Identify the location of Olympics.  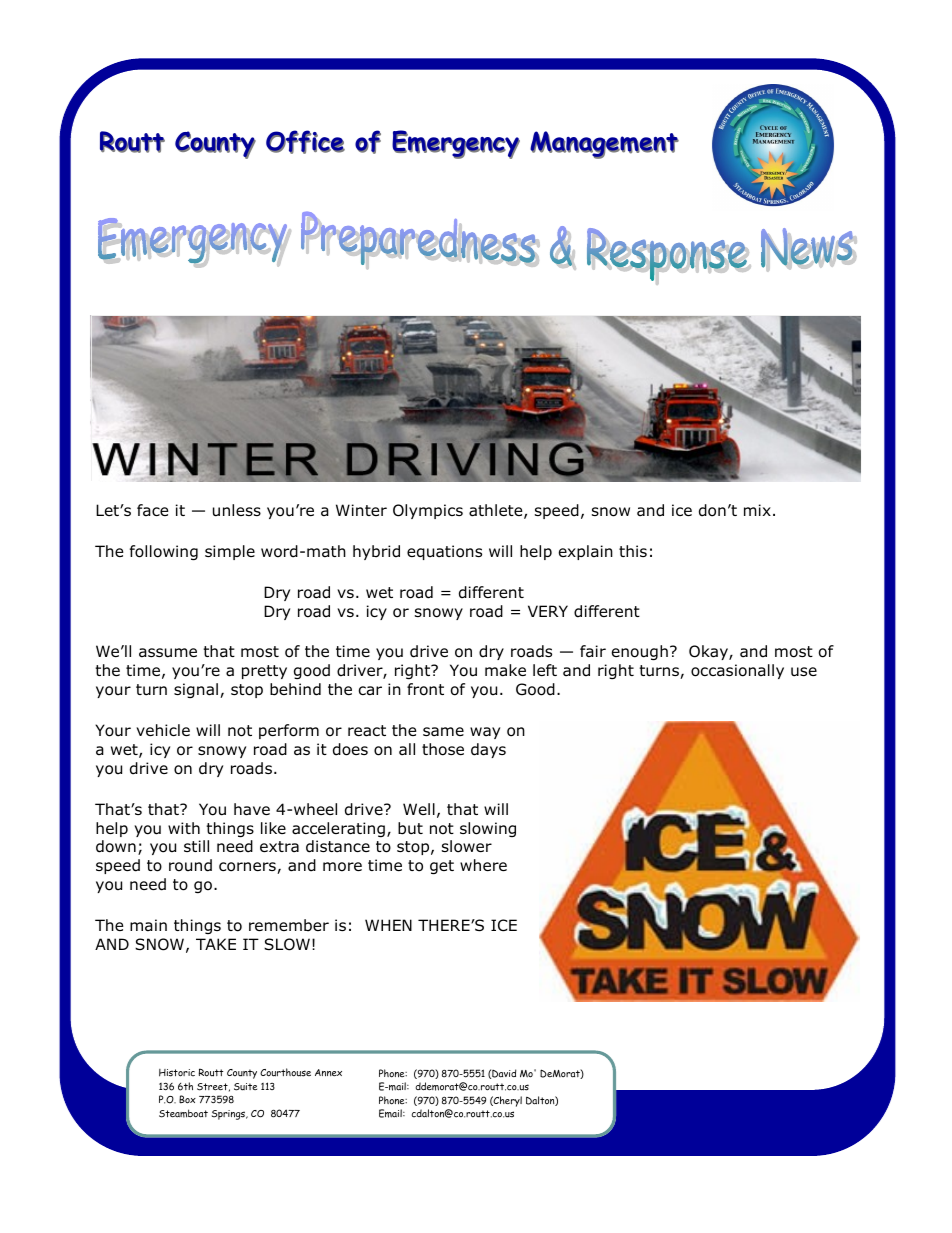
(428, 511).
